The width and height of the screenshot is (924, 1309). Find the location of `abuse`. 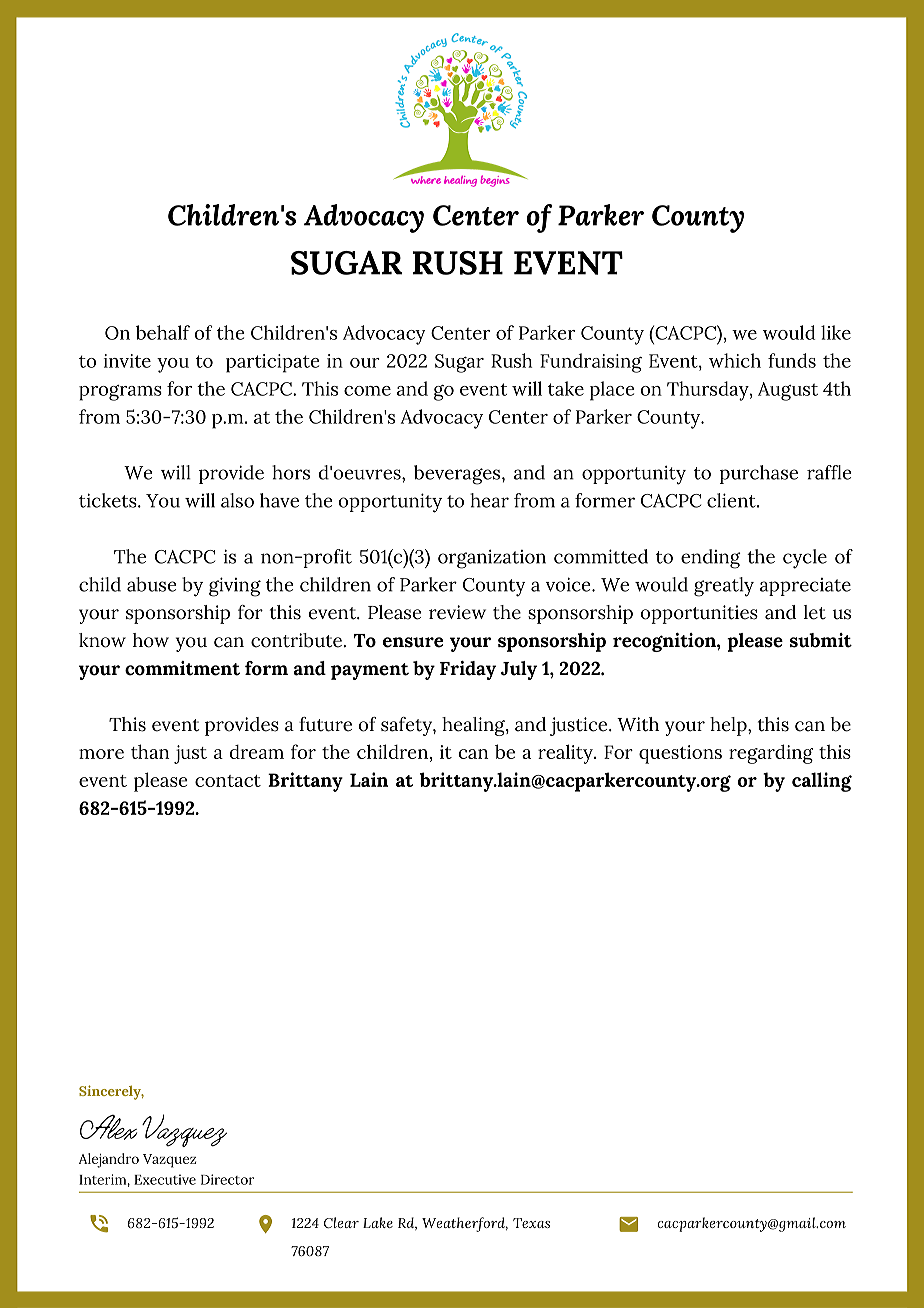

abuse is located at coordinates (151, 584).
